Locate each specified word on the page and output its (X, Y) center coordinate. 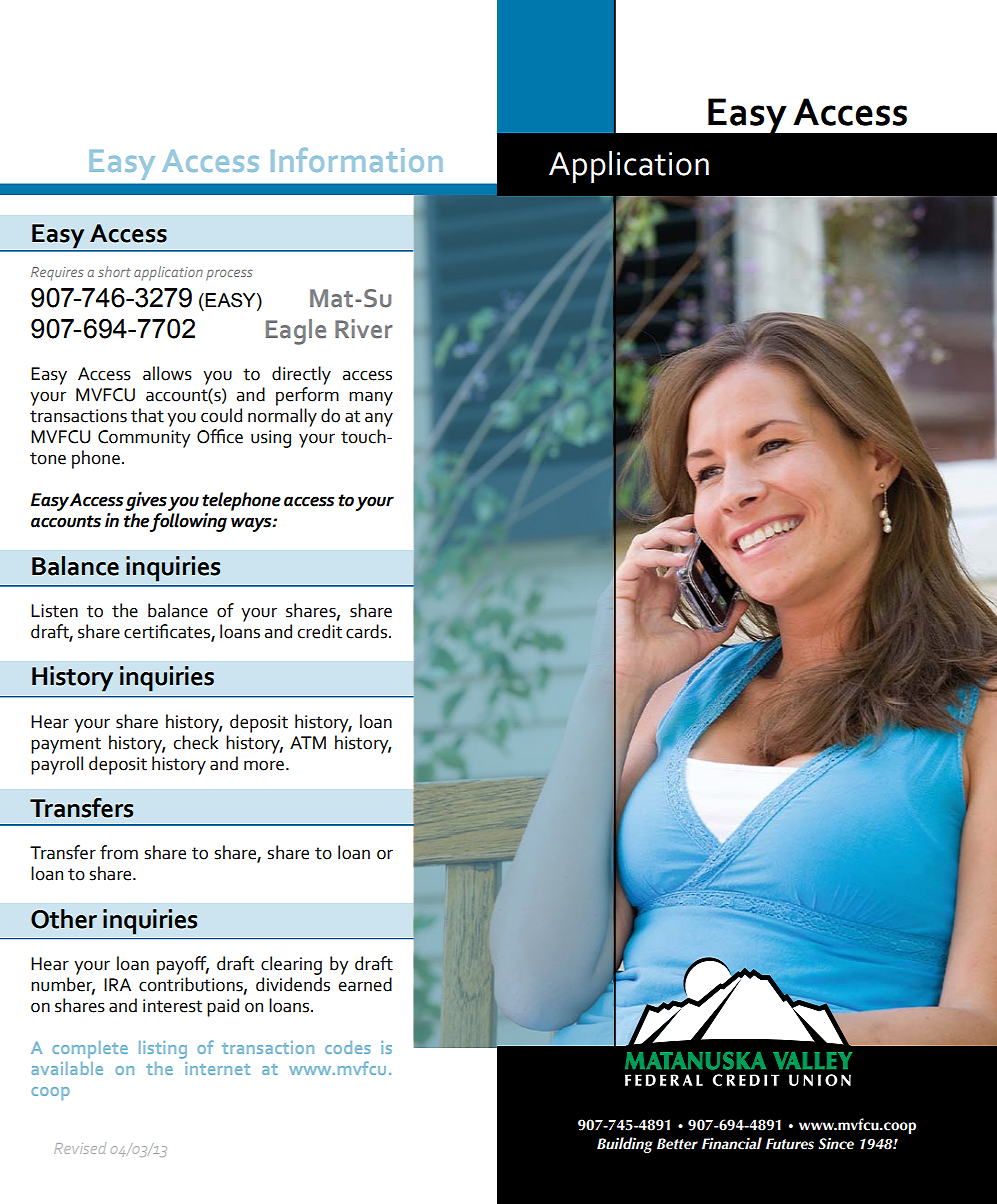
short (114, 271)
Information (357, 160)
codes (347, 1047)
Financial (732, 1143)
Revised (80, 1148)
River (364, 329)
